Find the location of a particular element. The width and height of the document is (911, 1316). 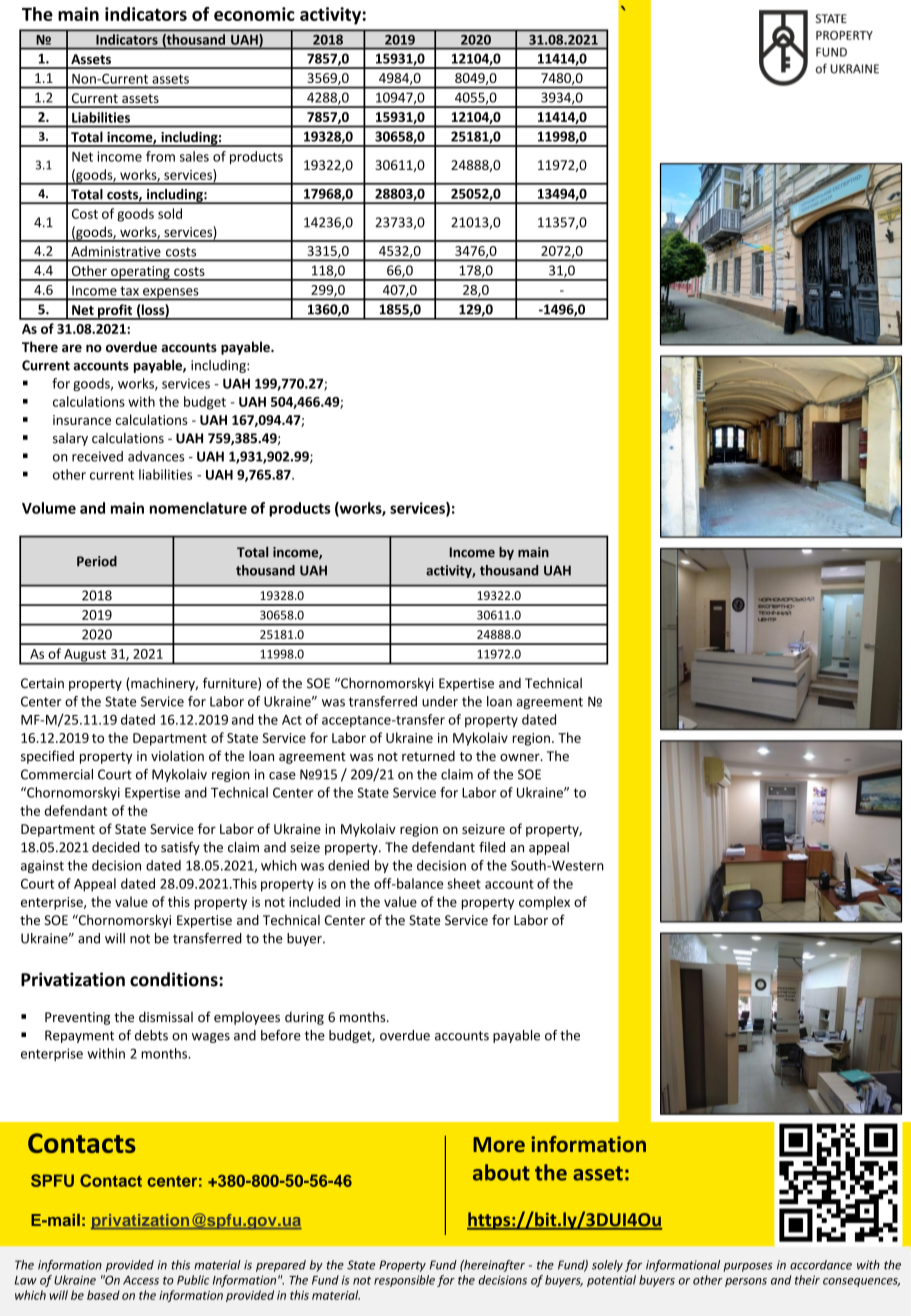

returned is located at coordinates (428, 755).
